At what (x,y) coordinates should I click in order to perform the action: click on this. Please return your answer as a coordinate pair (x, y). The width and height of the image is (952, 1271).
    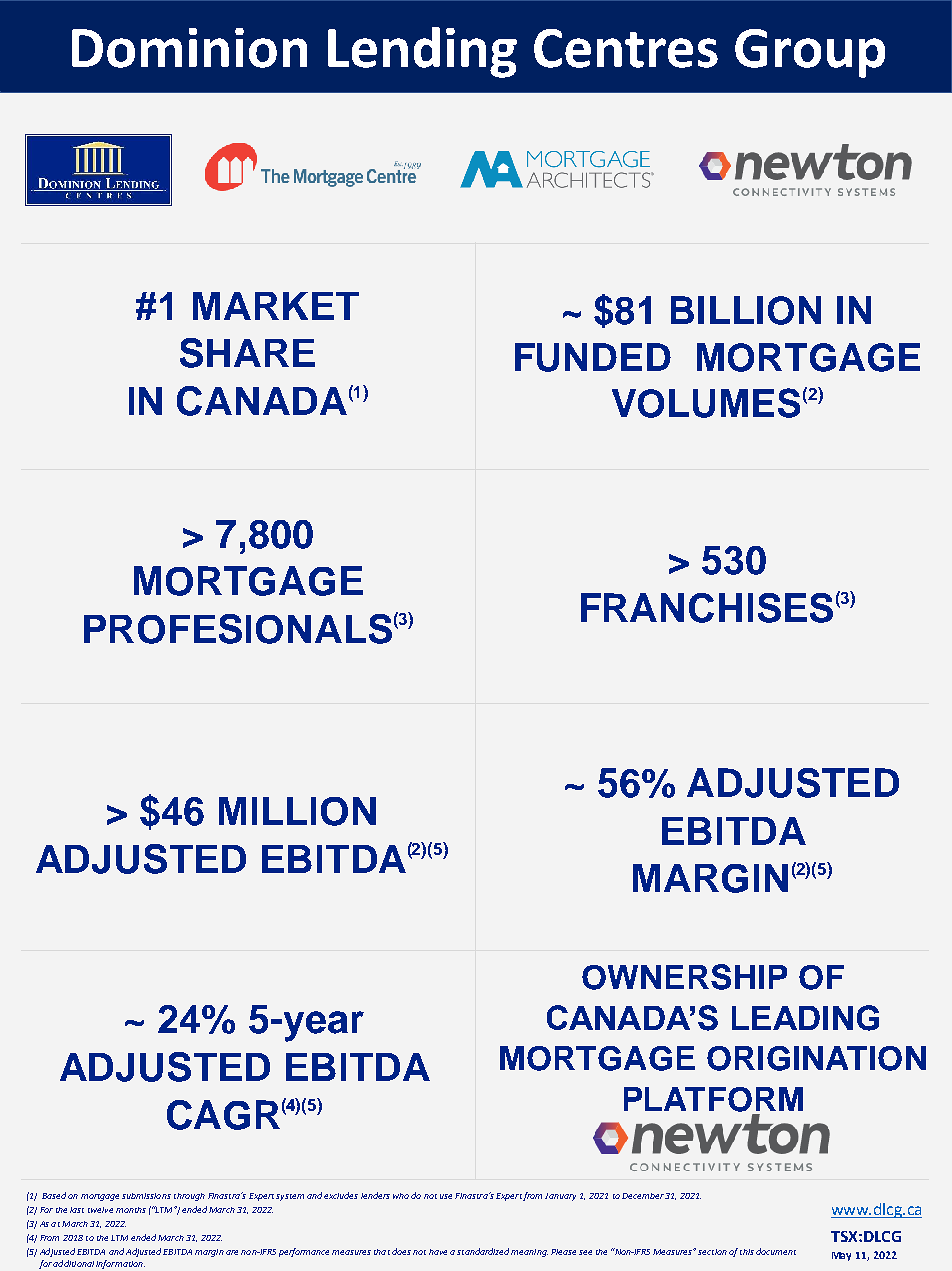
    Looking at the image, I should click on (747, 1252).
